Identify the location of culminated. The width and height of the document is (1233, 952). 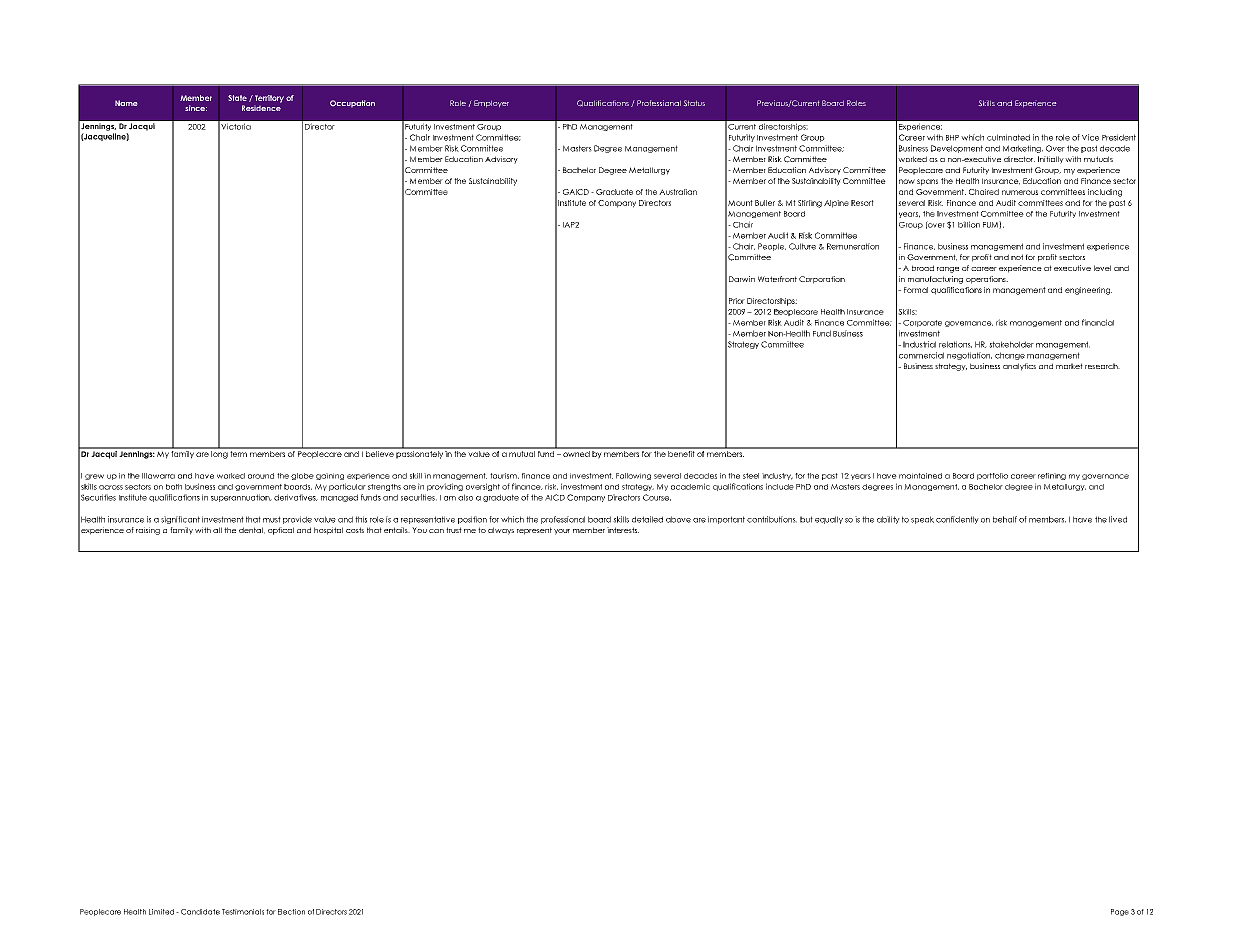
(1008, 137).
